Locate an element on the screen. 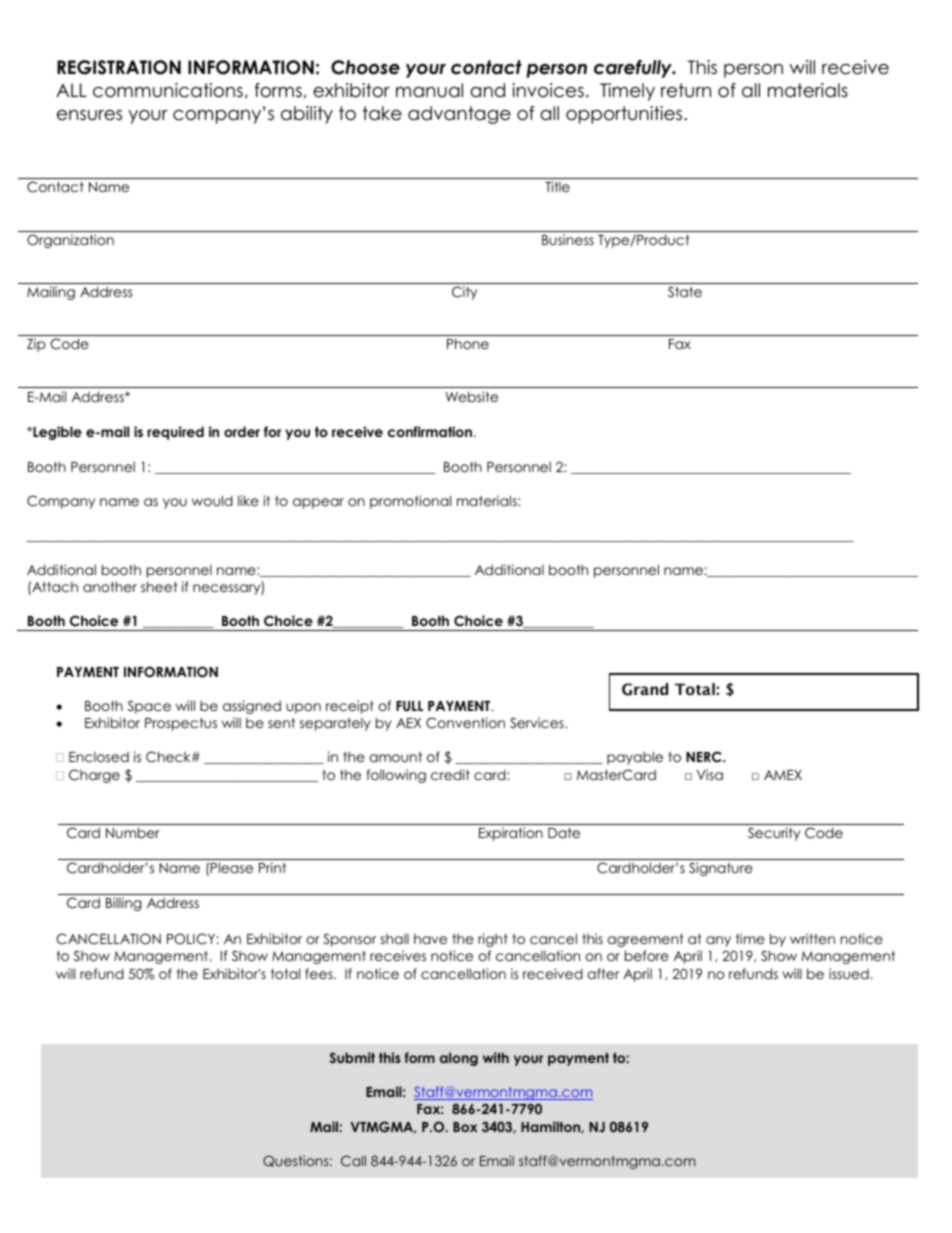 This screenshot has height=1233, width=952. manual is located at coordinates (429, 90).
